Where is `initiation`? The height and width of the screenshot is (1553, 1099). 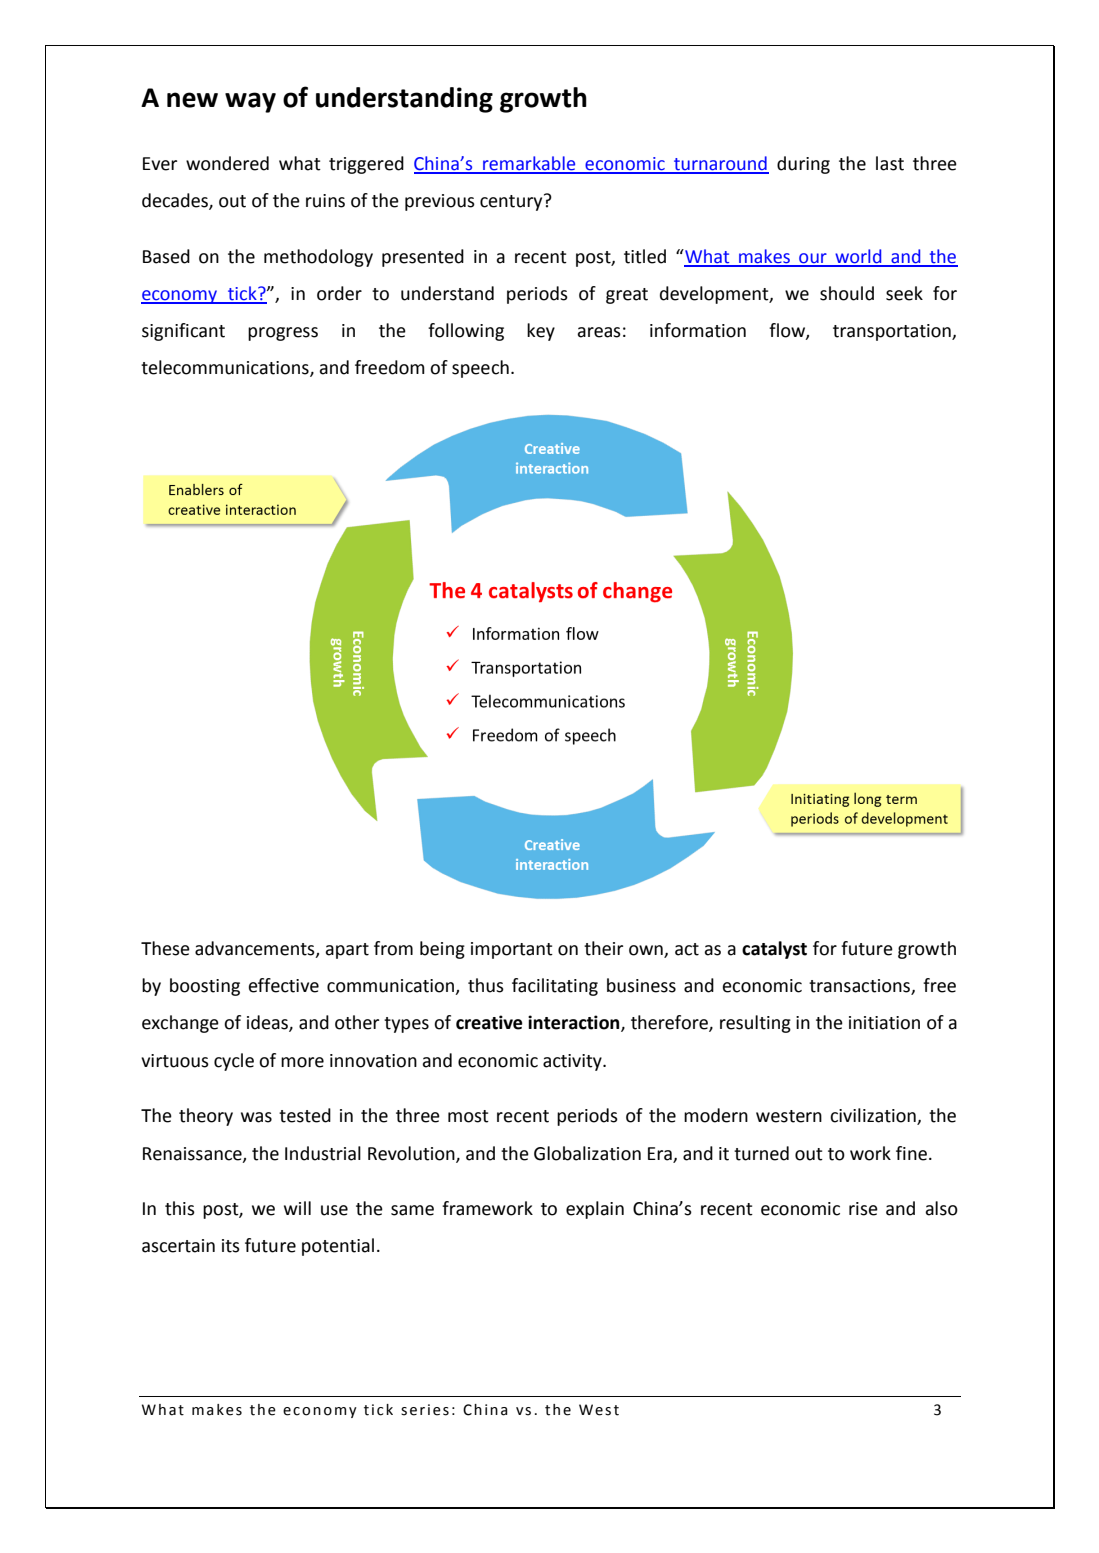
initiation is located at coordinates (884, 1023).
